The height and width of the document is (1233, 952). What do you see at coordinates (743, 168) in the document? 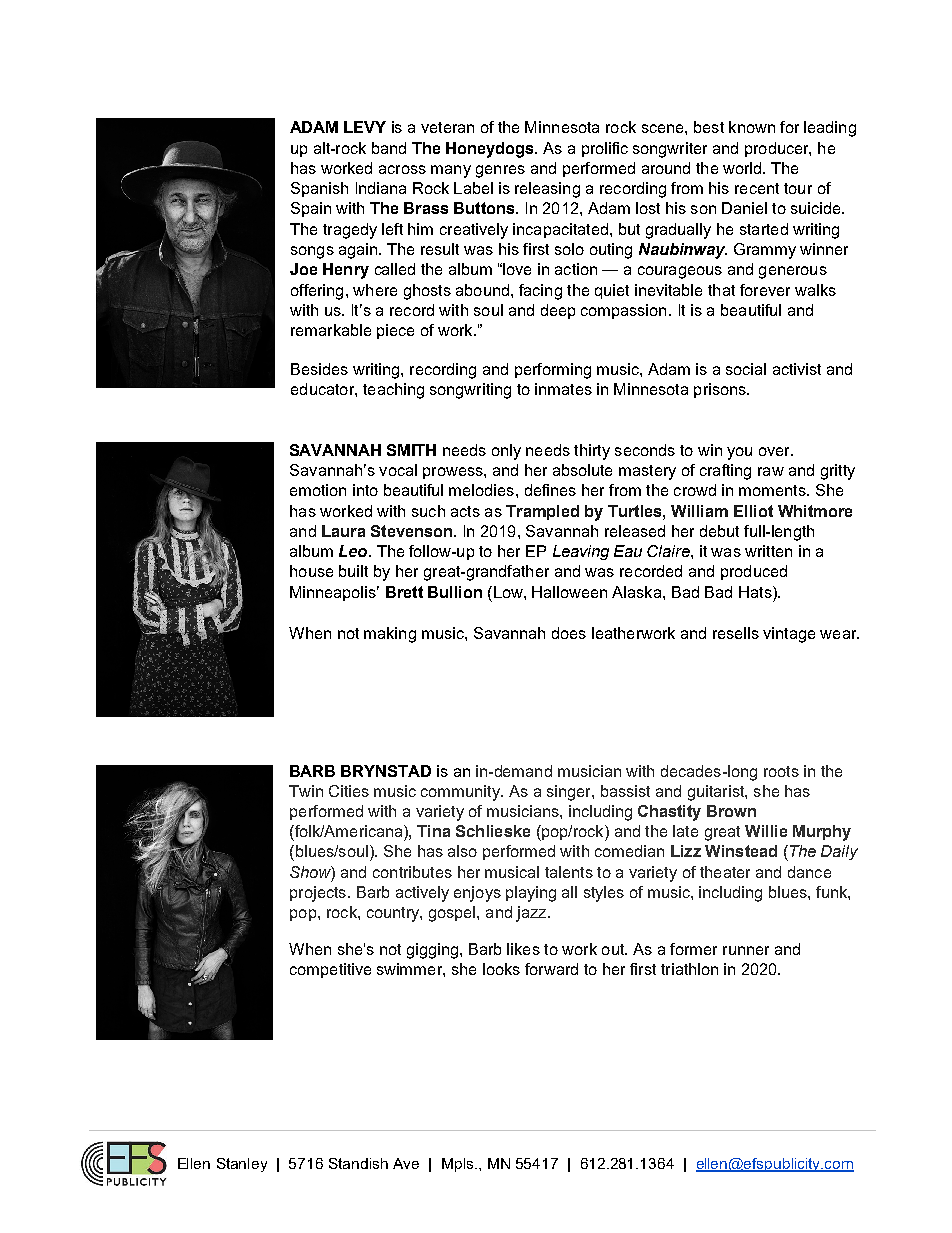
I see `world` at bounding box center [743, 168].
